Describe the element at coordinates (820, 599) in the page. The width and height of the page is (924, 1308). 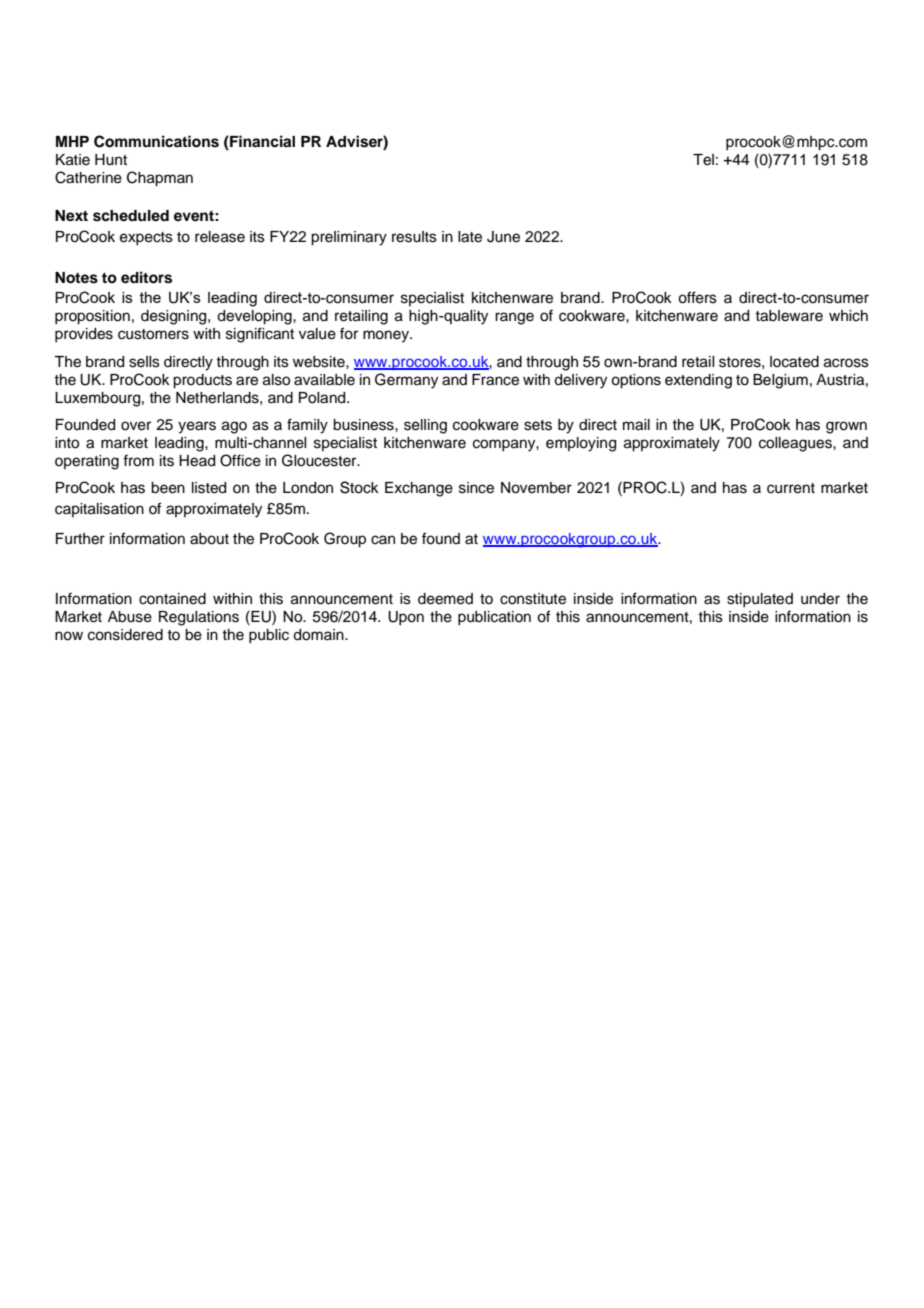
I see `under` at that location.
